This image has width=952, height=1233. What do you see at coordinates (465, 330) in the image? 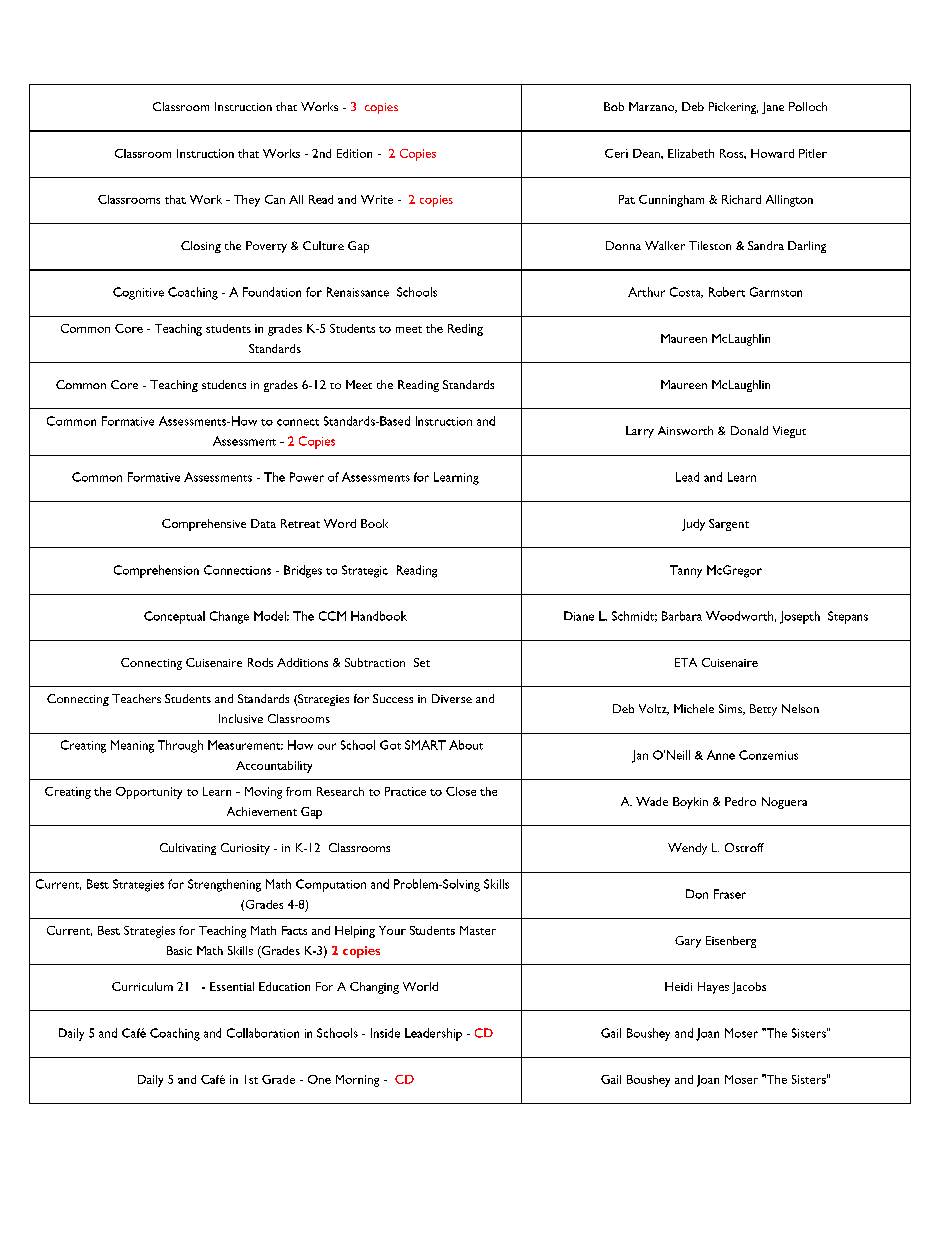
I see `Reding` at bounding box center [465, 330].
